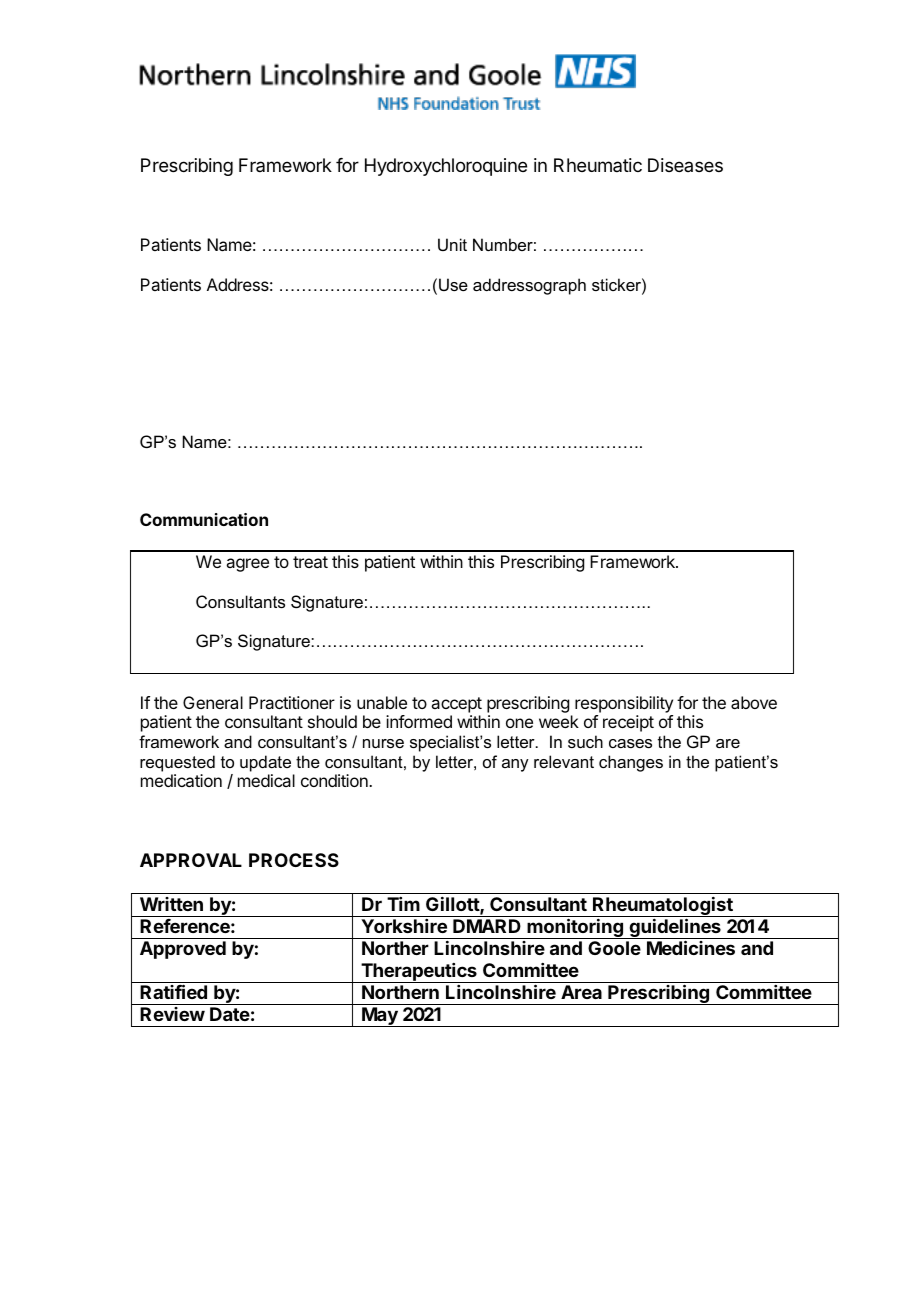 The width and height of the document is (924, 1308). Describe the element at coordinates (515, 765) in the document. I see `any` at that location.
